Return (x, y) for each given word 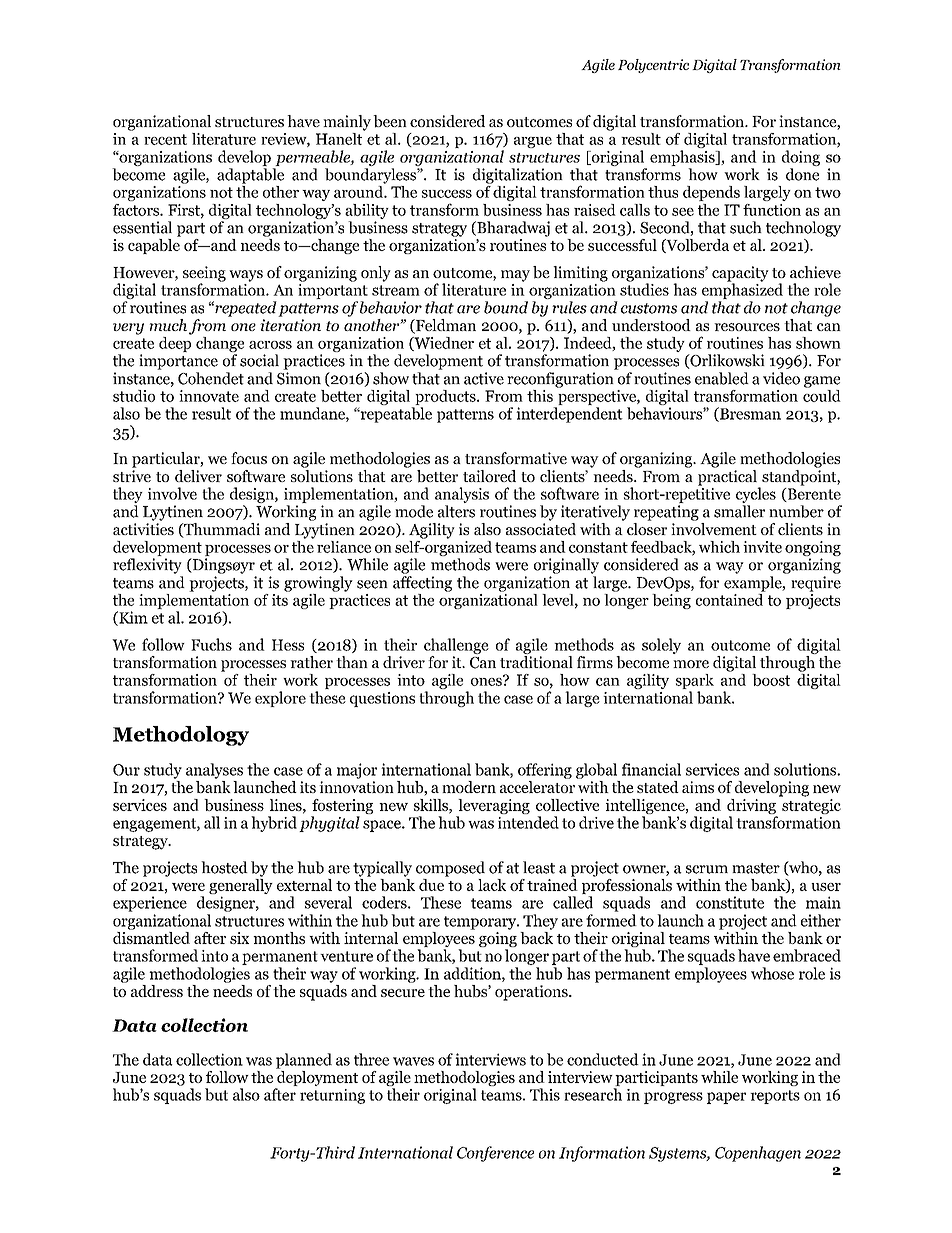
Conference (495, 1154)
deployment (316, 1078)
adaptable (250, 176)
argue (533, 142)
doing (801, 158)
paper (726, 1098)
